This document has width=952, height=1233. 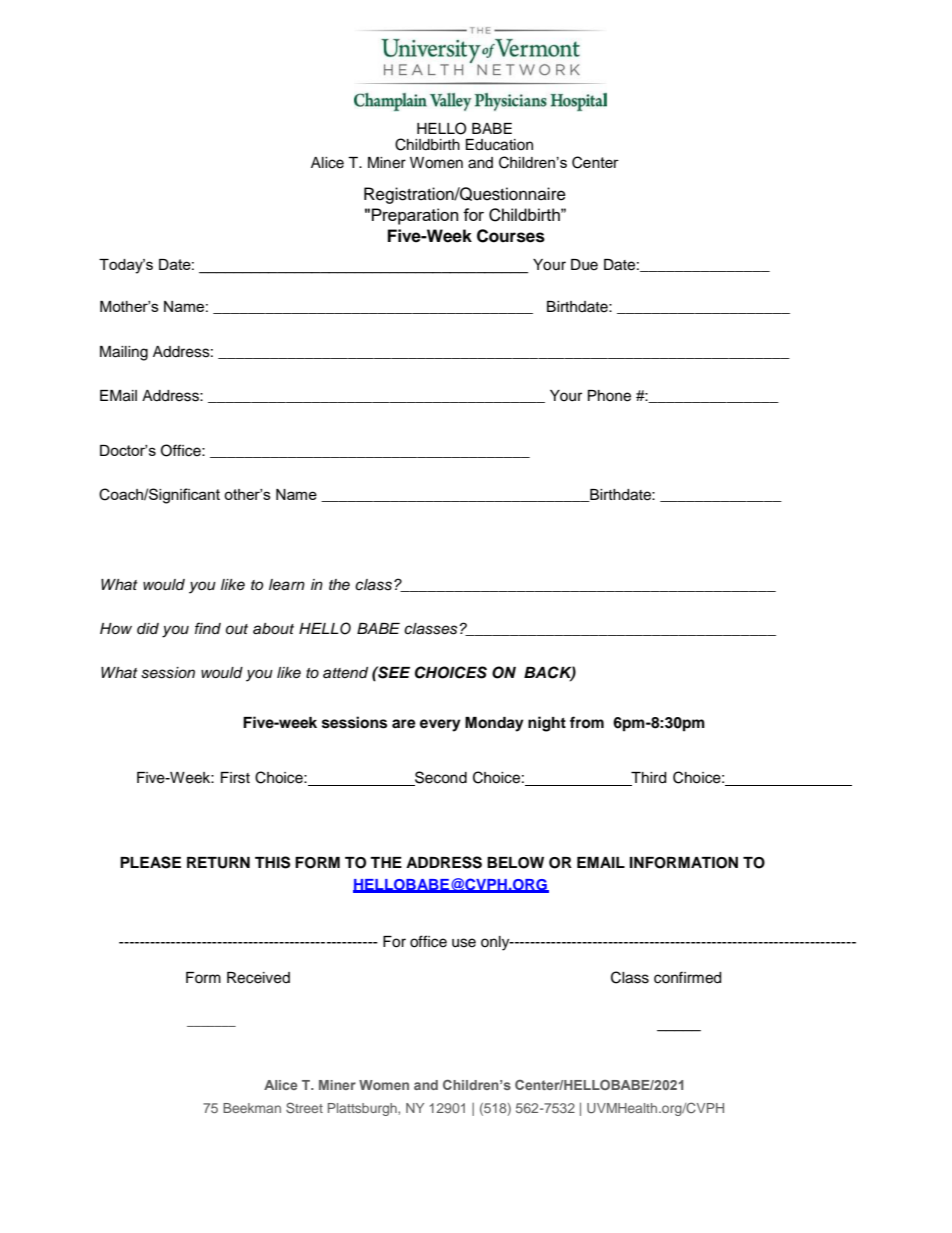 I want to click on First, so click(x=235, y=778).
